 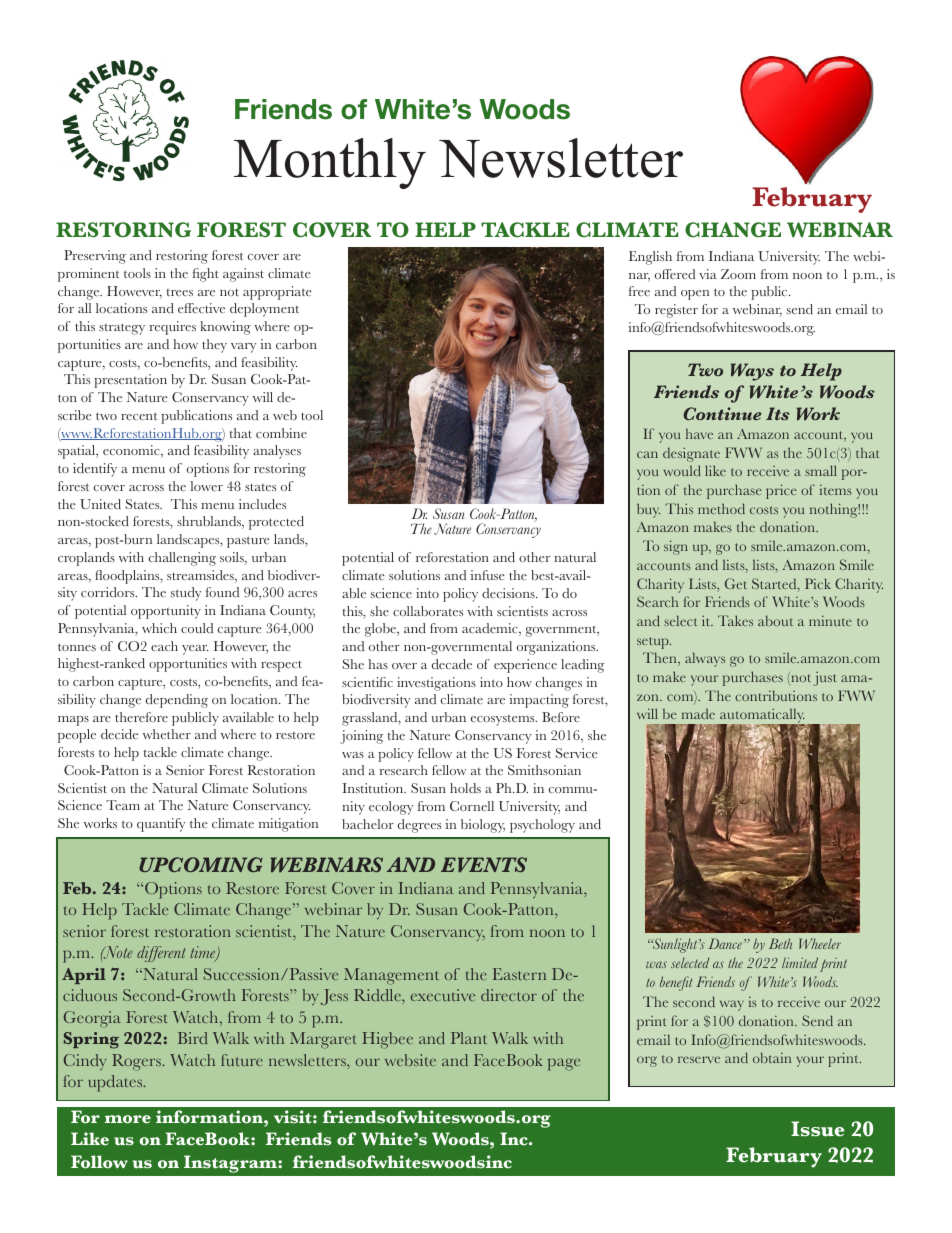 What do you see at coordinates (484, 864) in the screenshot?
I see `EVENTS` at bounding box center [484, 864].
